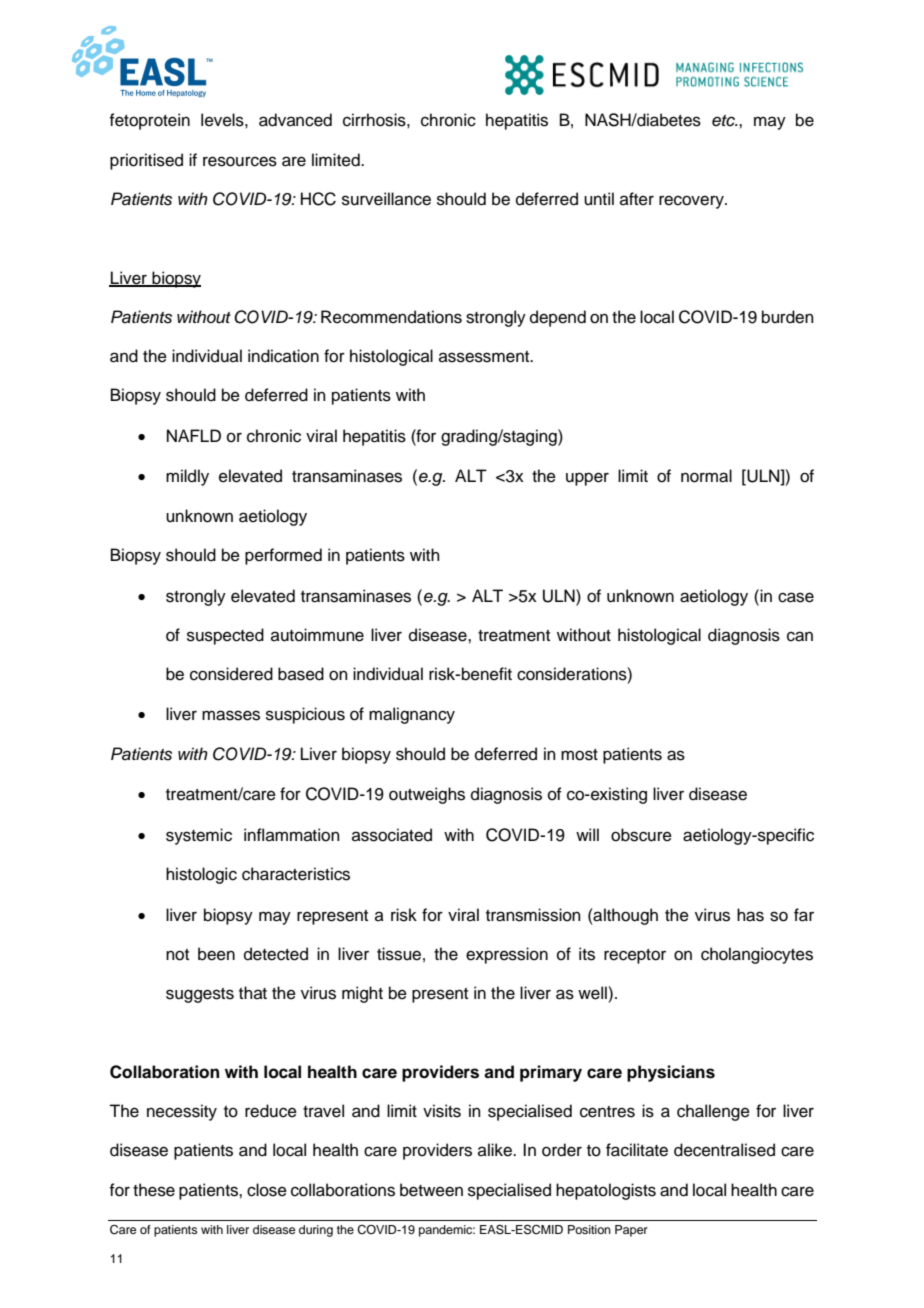 The height and width of the page is (1308, 924). Describe the element at coordinates (231, 674) in the page. I see `considered` at that location.
